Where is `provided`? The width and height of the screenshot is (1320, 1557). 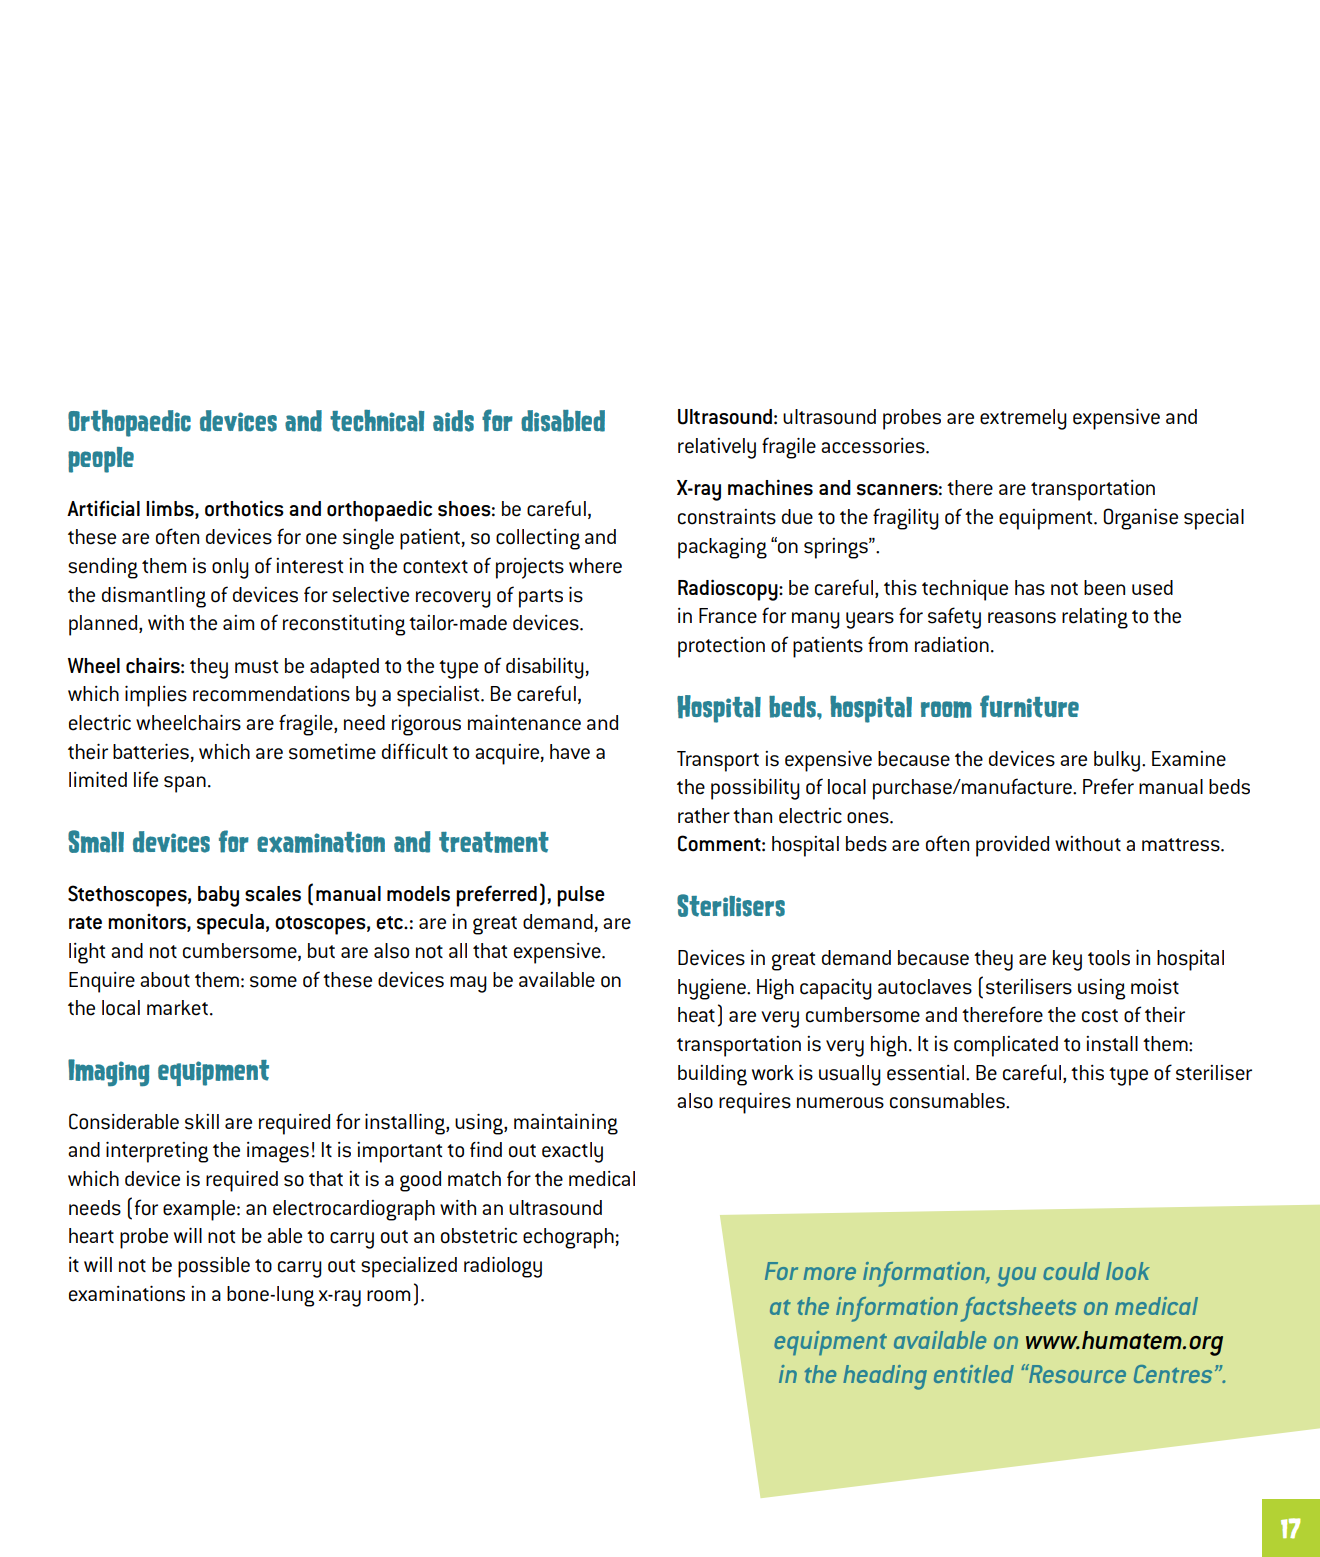
provided is located at coordinates (1012, 846).
